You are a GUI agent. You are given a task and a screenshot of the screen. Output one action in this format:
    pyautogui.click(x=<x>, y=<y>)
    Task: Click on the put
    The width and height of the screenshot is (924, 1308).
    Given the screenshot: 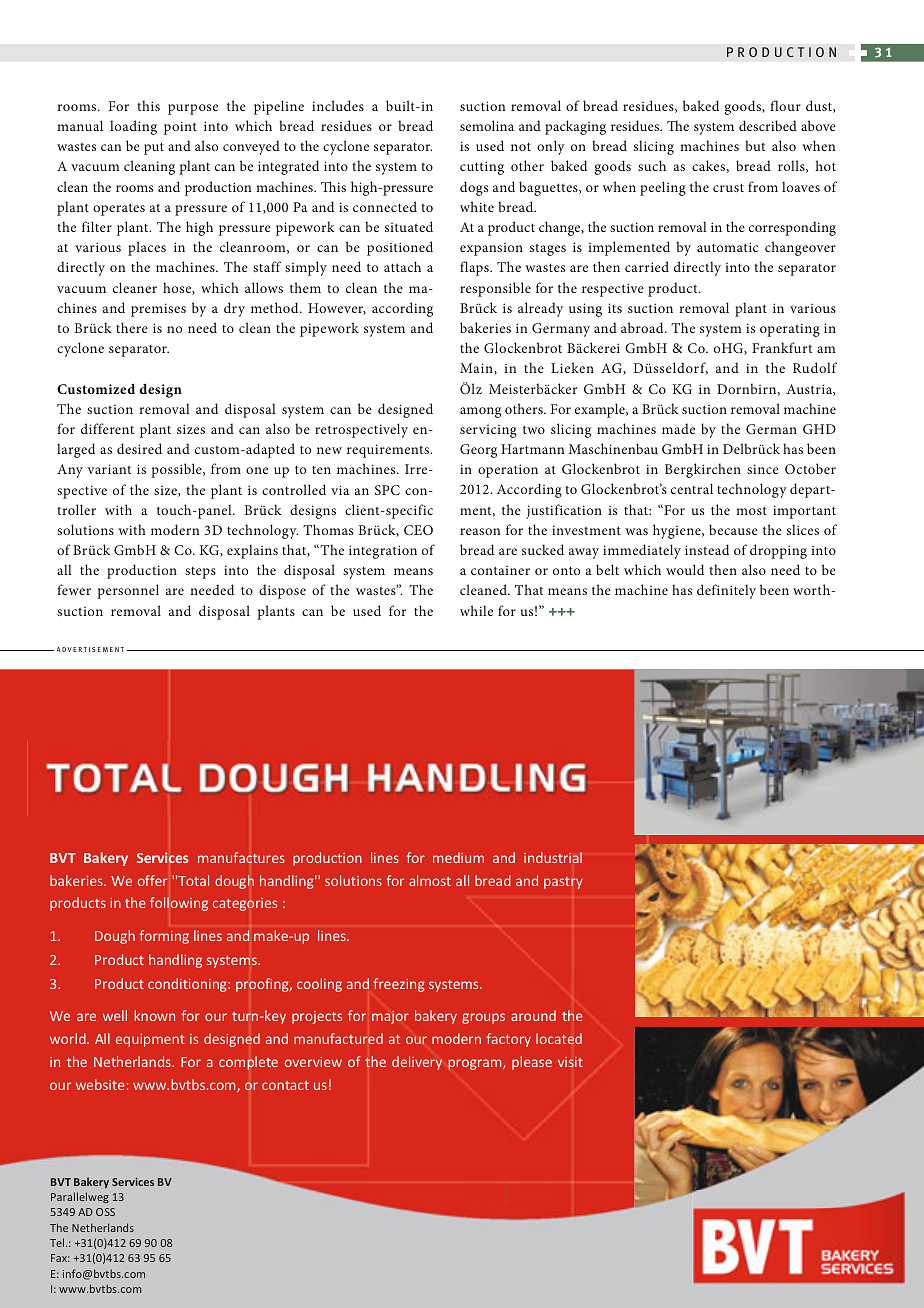 What is the action you would take?
    pyautogui.click(x=154, y=148)
